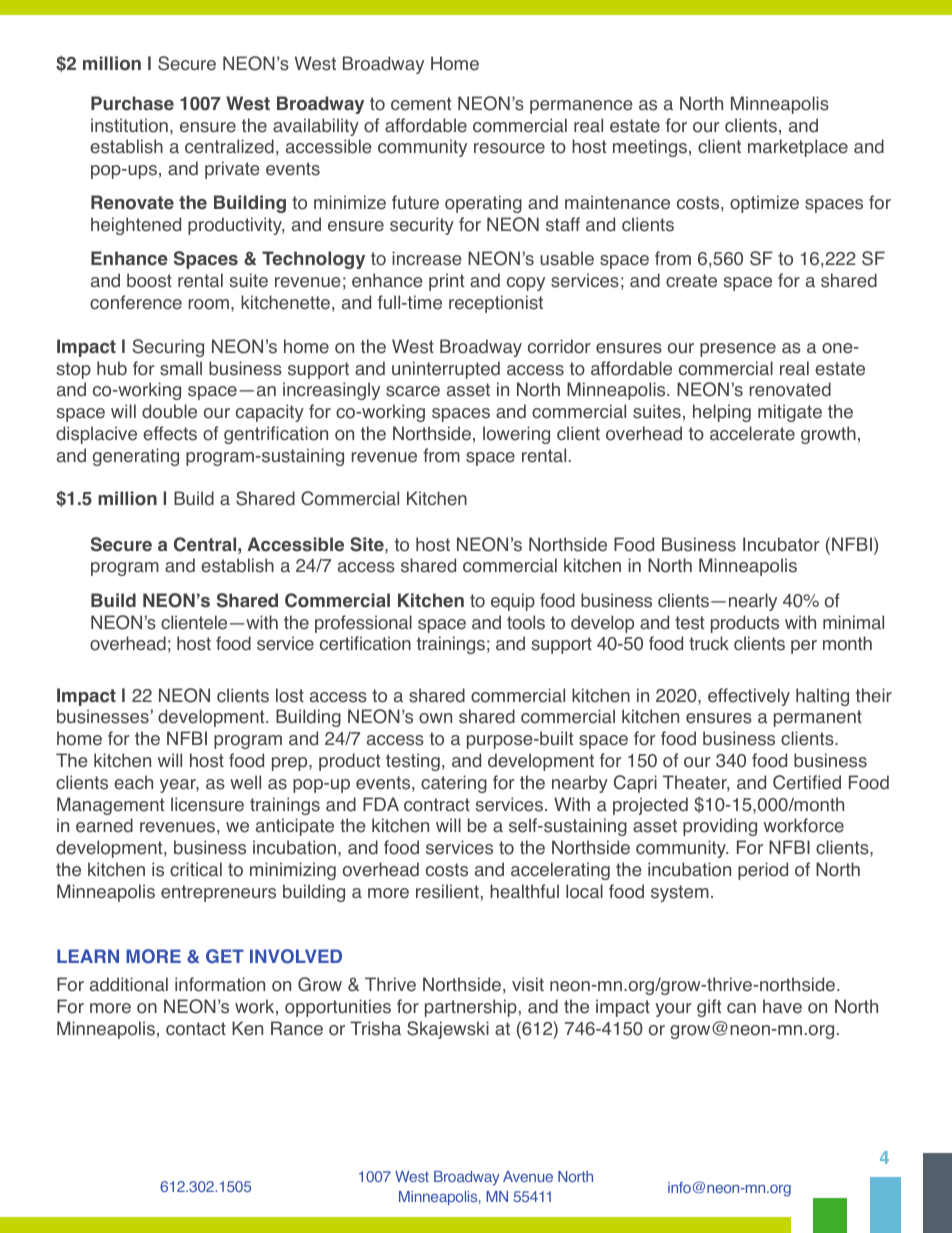 This screenshot has height=1233, width=952. I want to click on marketplace, so click(798, 148).
